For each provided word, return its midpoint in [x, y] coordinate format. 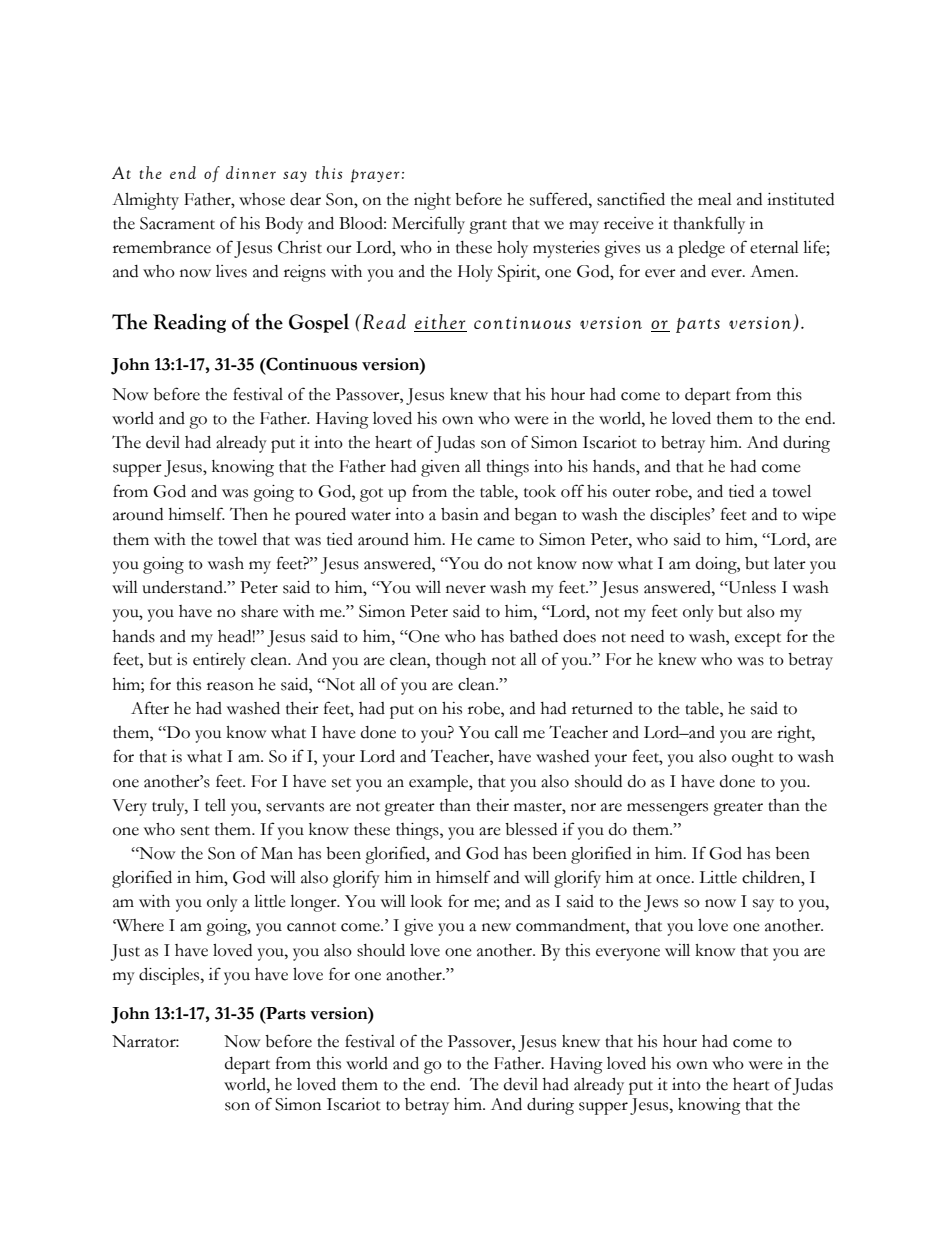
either [440, 323]
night [432, 201]
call [506, 732]
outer [632, 493]
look [426, 901]
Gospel [319, 323]
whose [262, 199]
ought [753, 758]
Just [125, 952]
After [150, 708]
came [496, 541]
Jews [661, 903]
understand [183, 587]
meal [715, 199]
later [790, 563]
